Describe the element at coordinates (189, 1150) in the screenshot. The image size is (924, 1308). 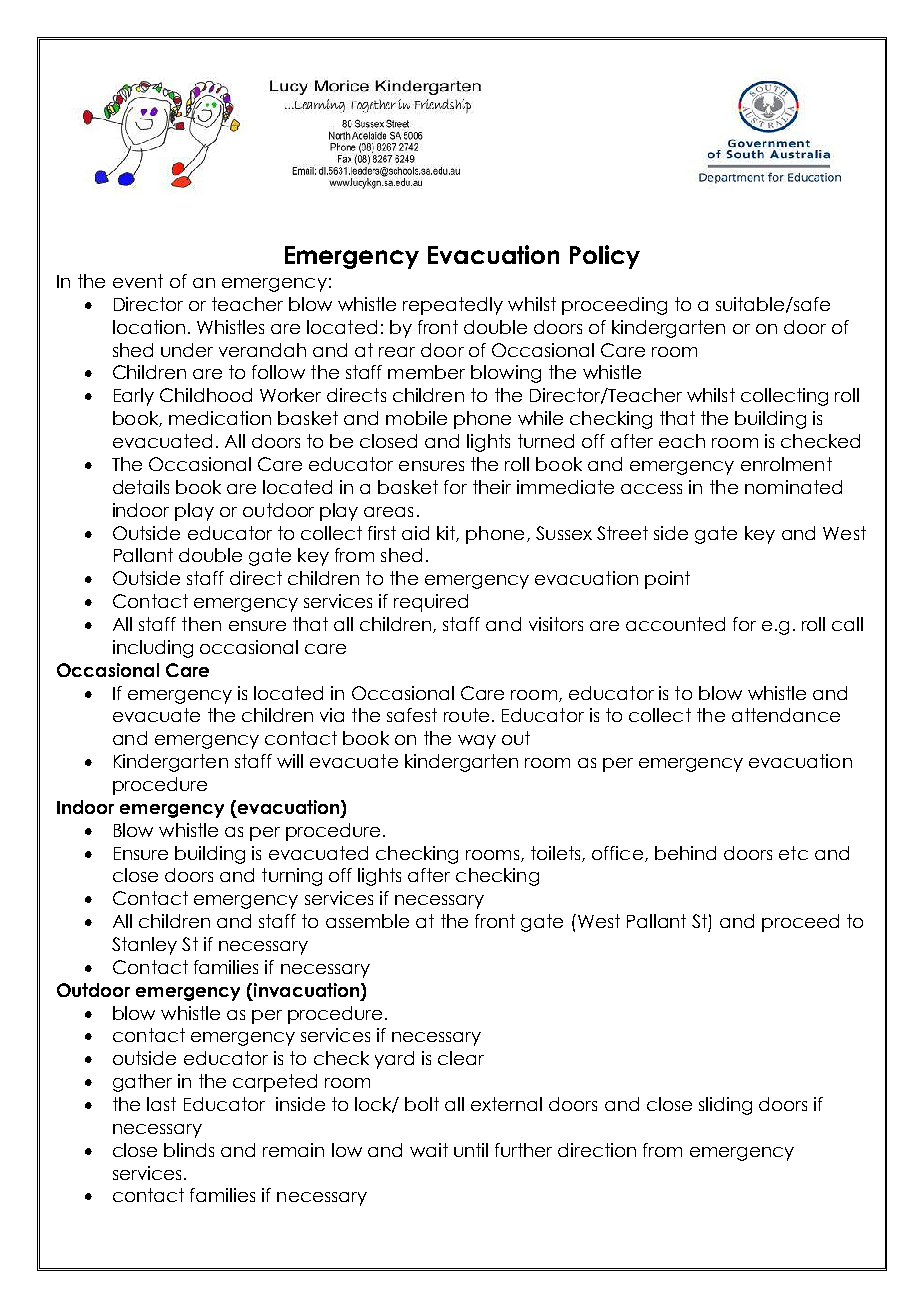
I see `blinds` at that location.
